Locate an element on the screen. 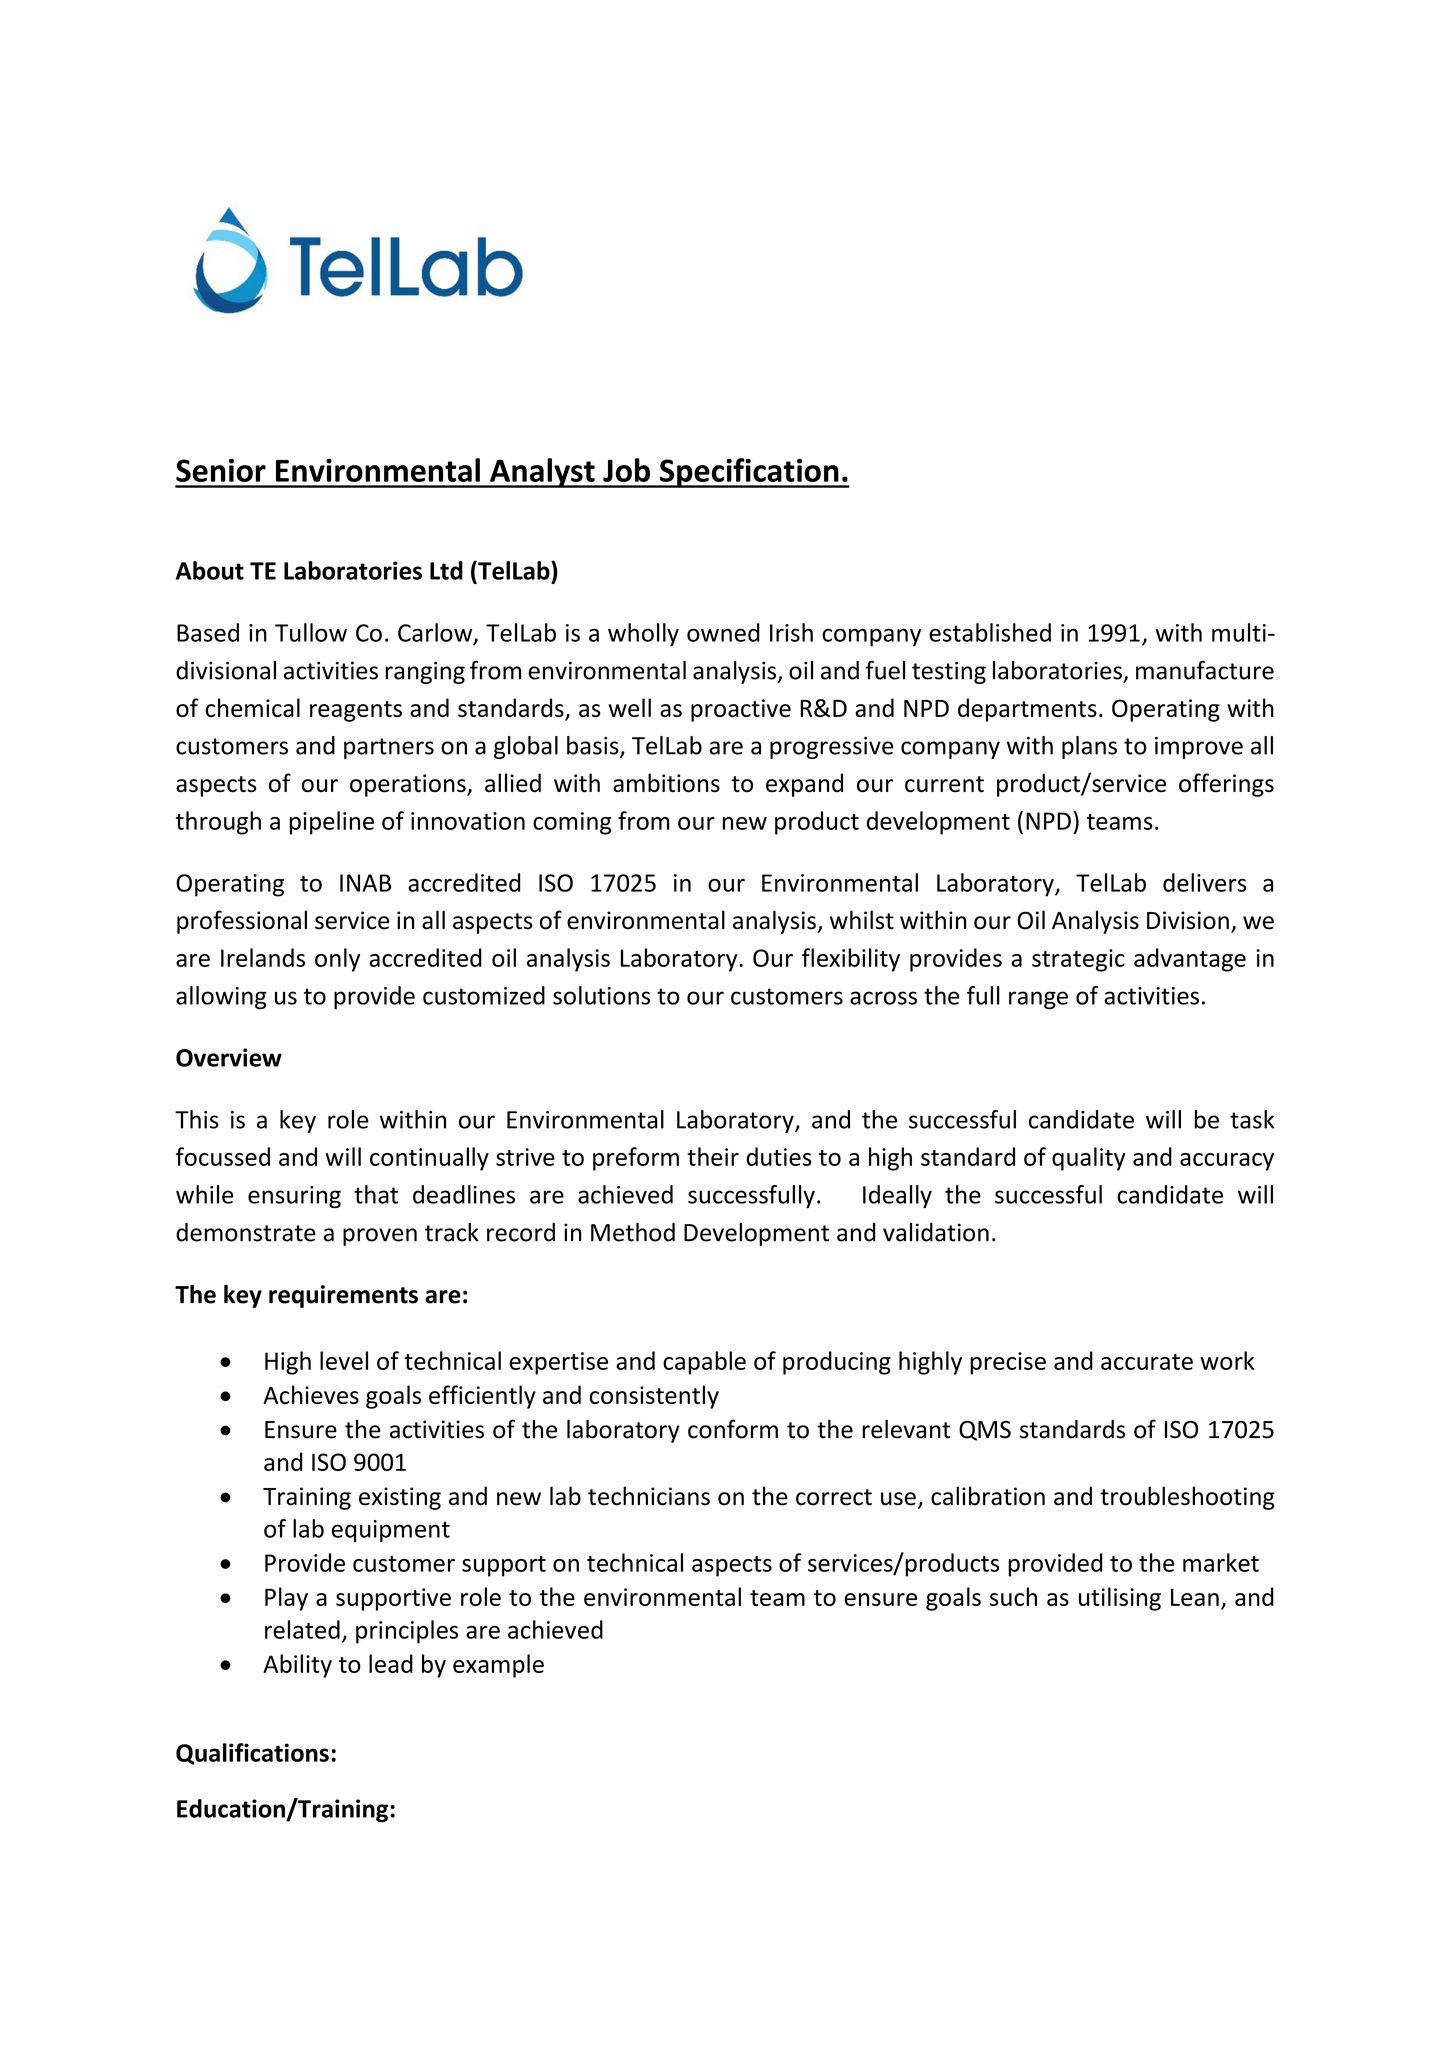  focussed is located at coordinates (223, 1156).
